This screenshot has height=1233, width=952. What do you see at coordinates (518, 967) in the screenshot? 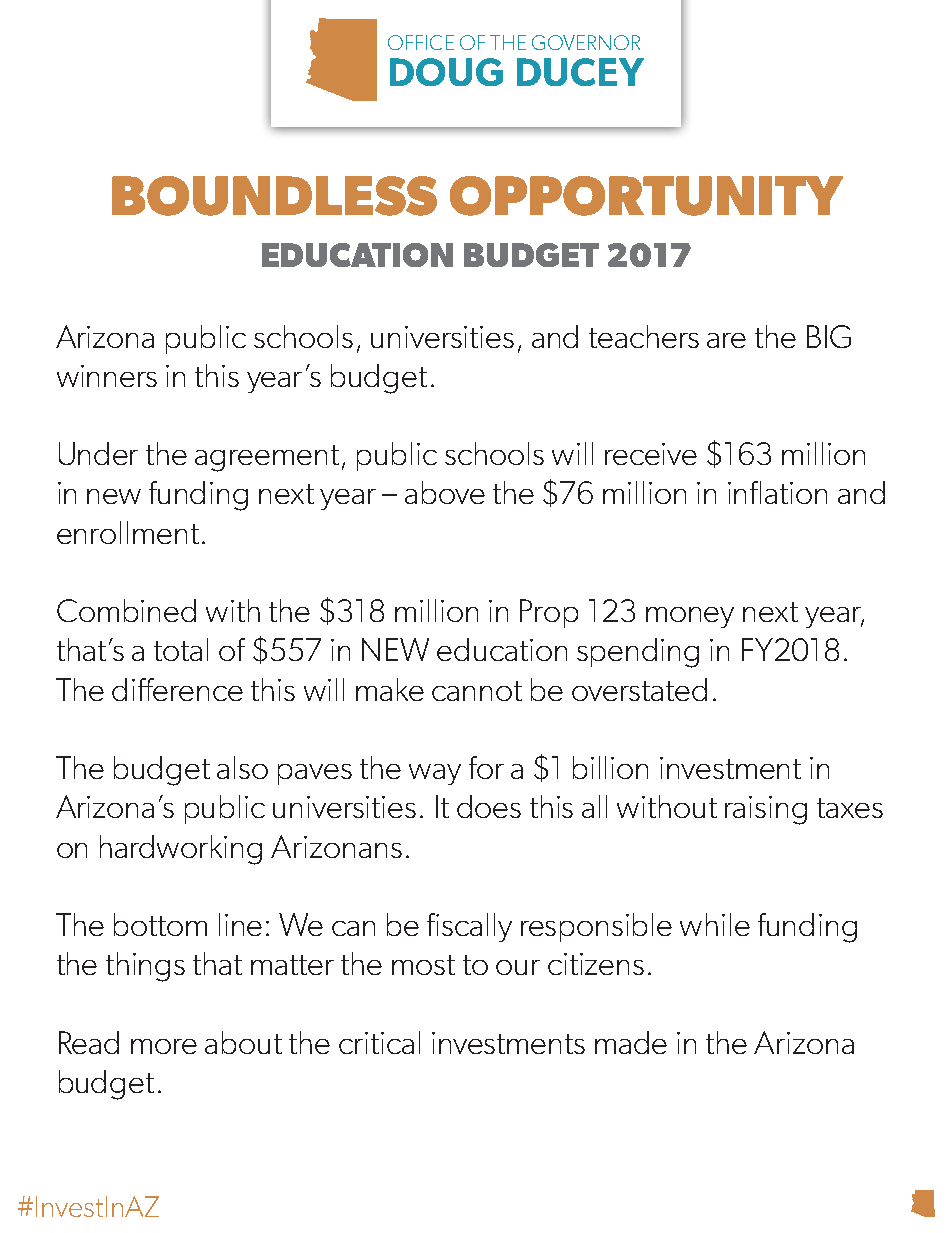
I see `our` at bounding box center [518, 967].
